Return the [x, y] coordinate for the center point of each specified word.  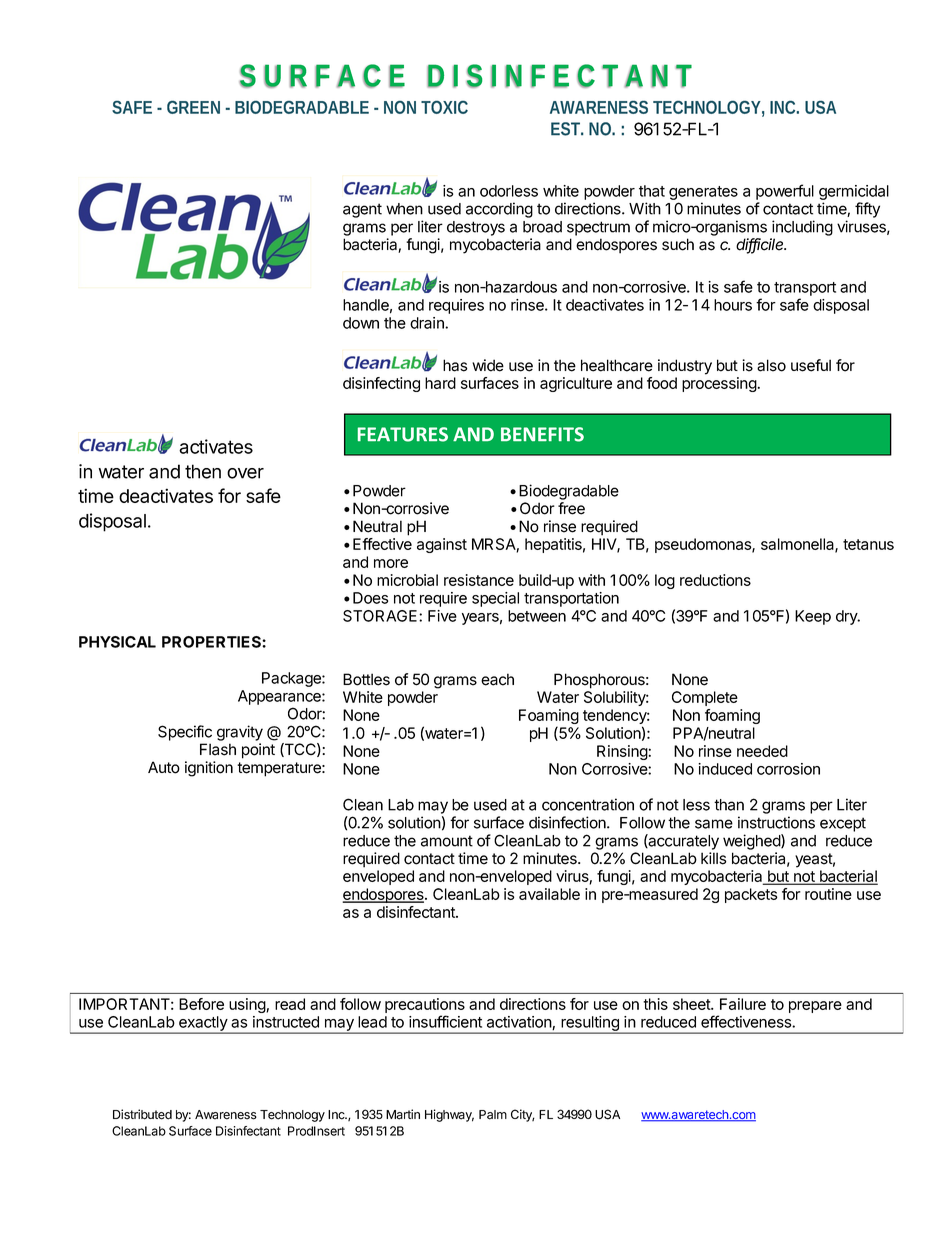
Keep [813, 617]
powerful [785, 192]
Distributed [142, 1114]
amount [447, 841]
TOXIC [444, 107]
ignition [209, 769]
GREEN [193, 107]
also [771, 365]
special [495, 599]
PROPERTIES [212, 642]
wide [488, 365]
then [203, 471]
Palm [493, 1115]
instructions [776, 822]
